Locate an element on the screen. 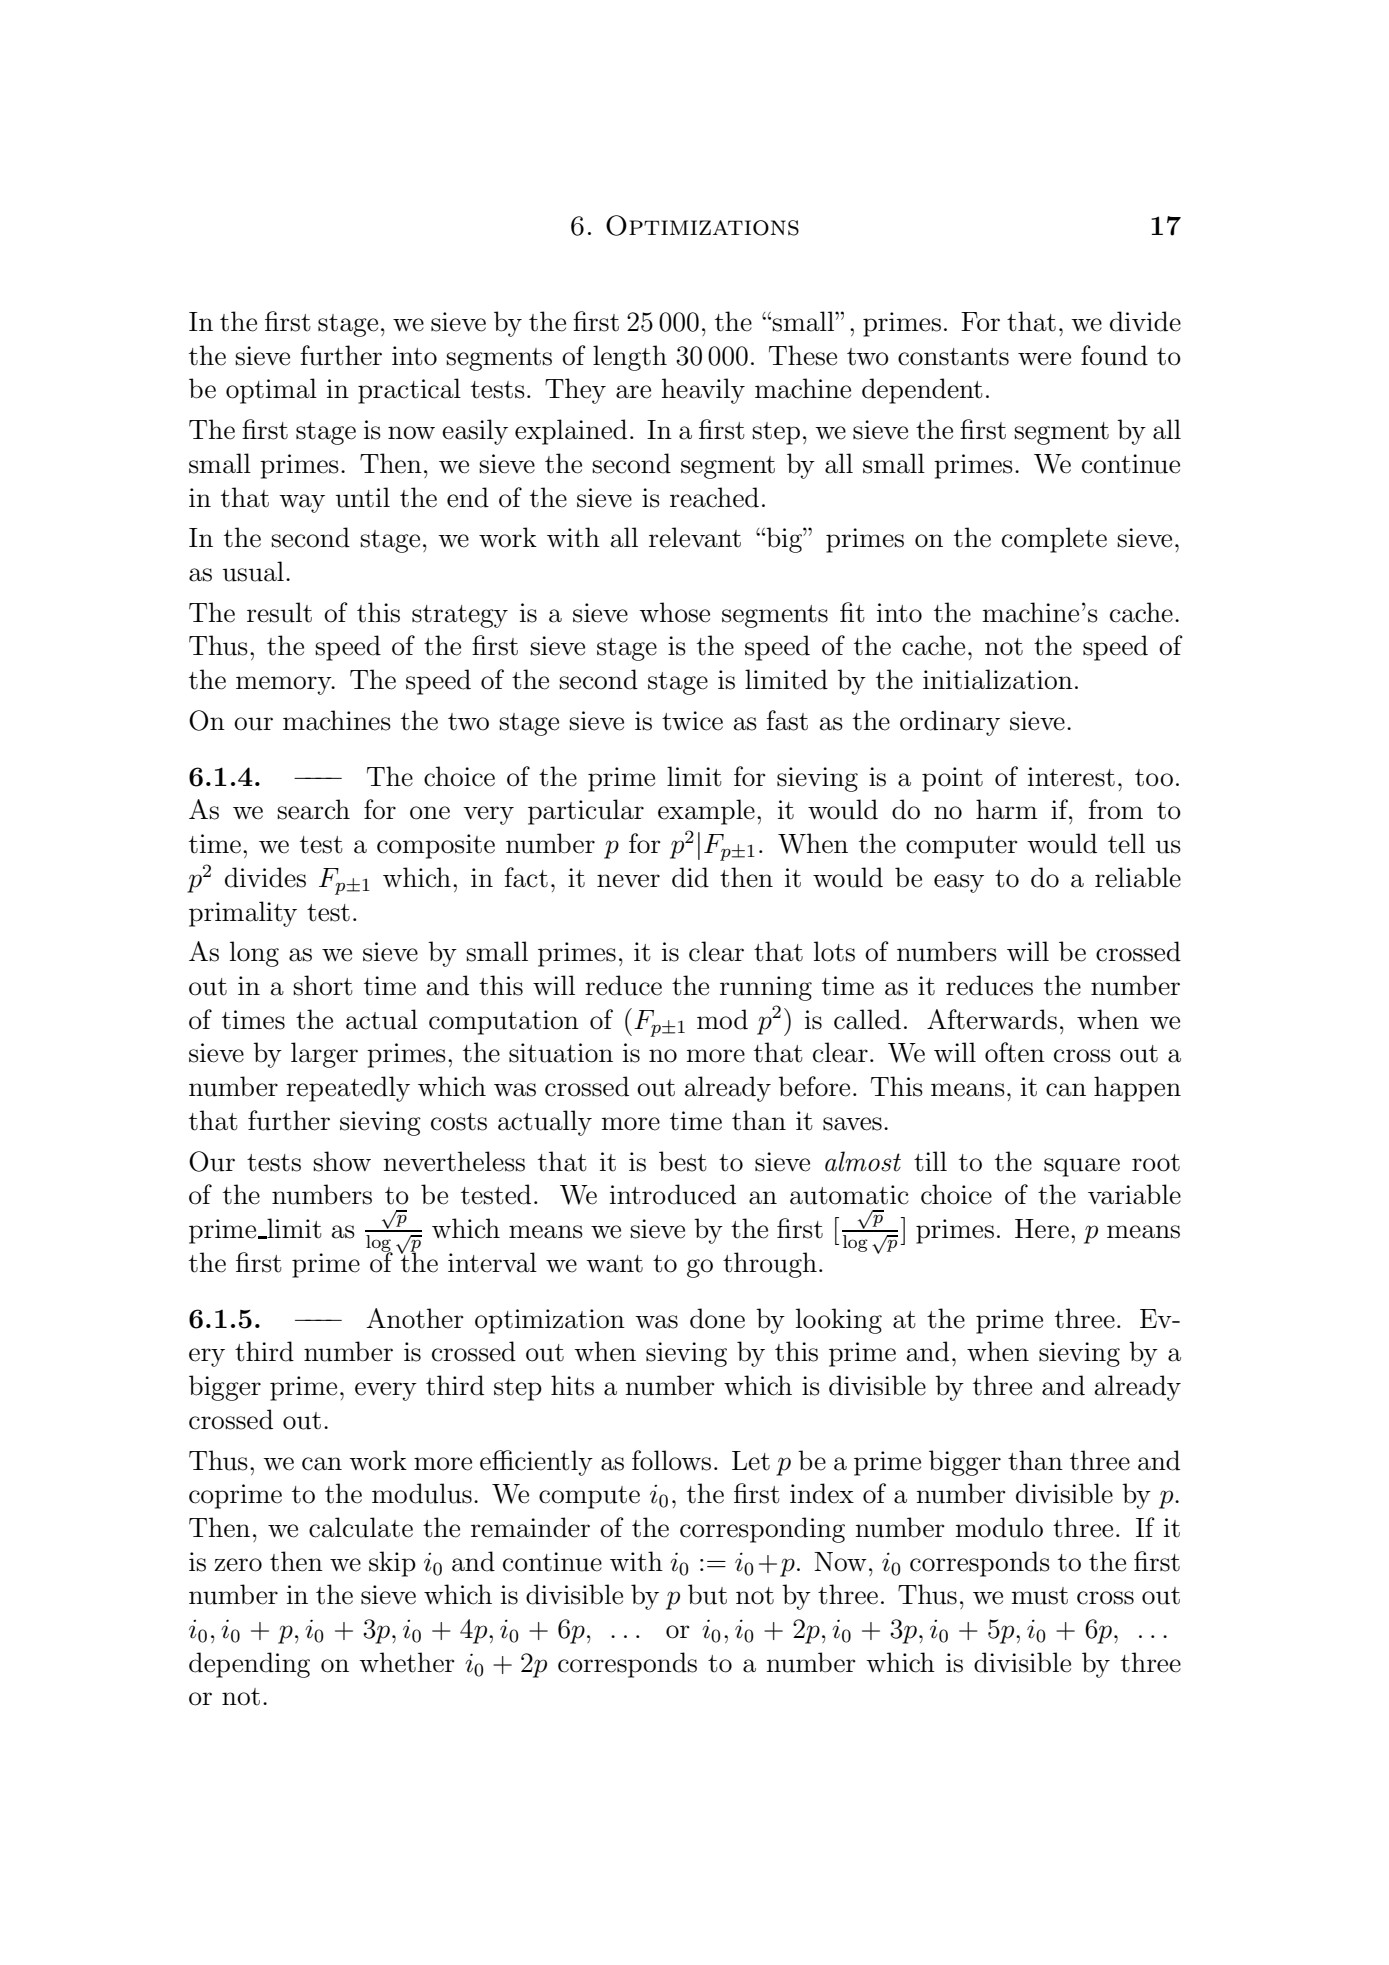 This screenshot has height=1965, width=1389. heavily is located at coordinates (703, 391).
